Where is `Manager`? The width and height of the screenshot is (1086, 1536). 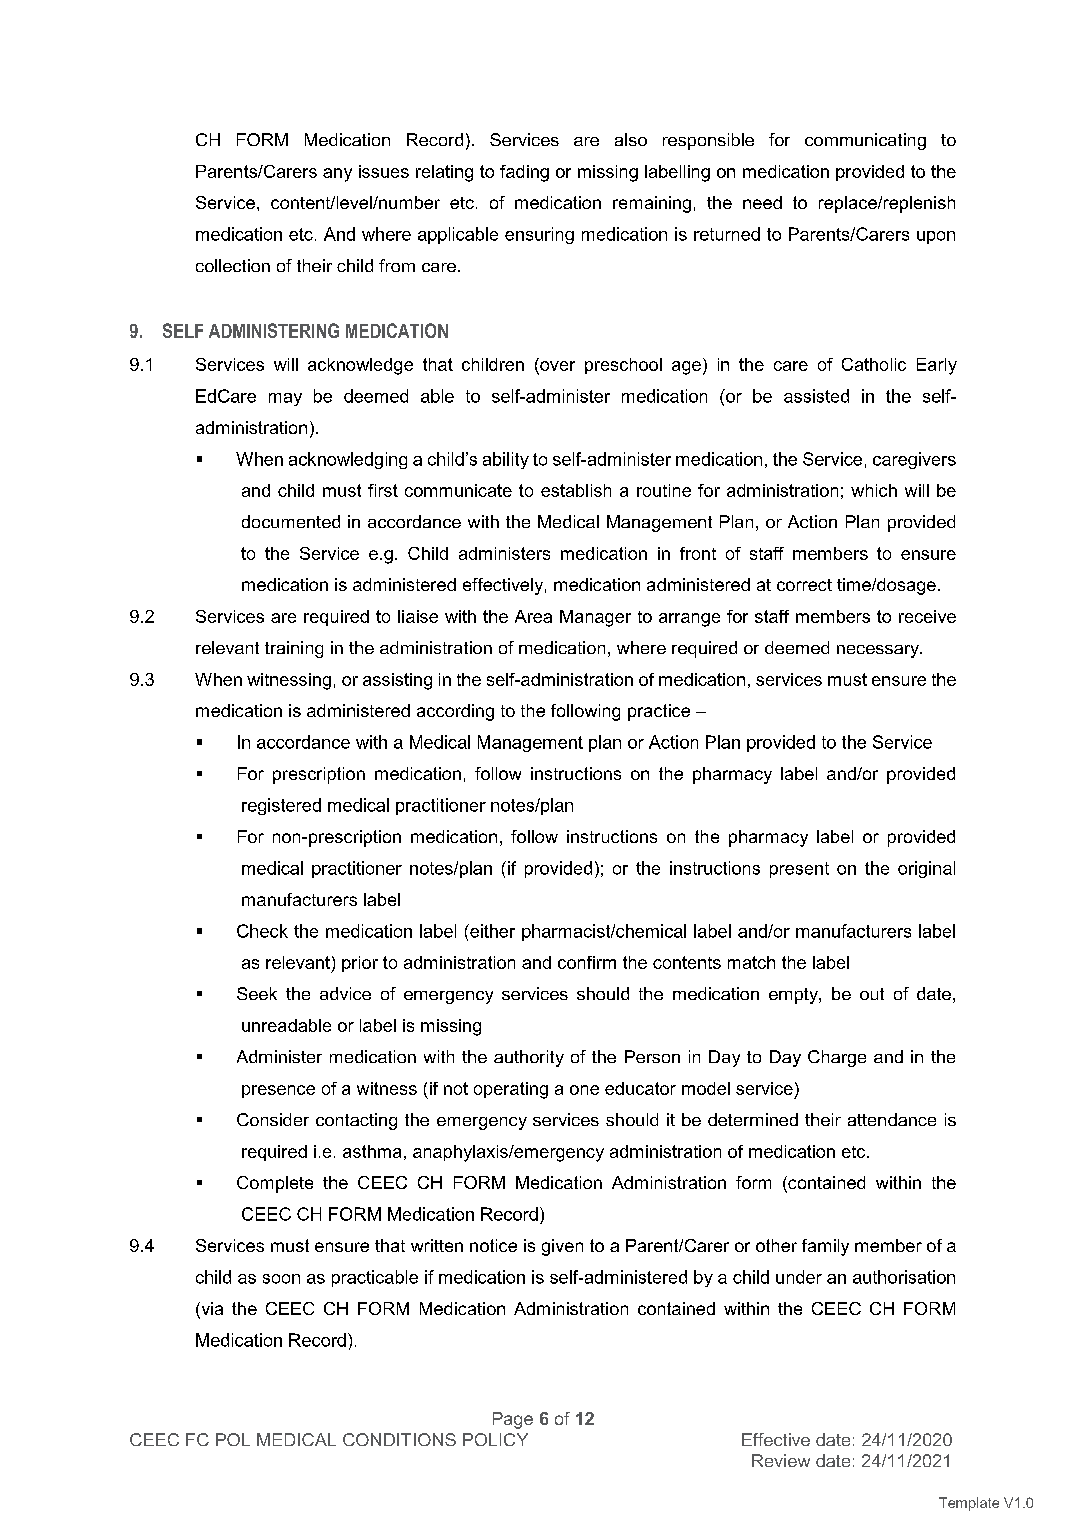 Manager is located at coordinates (595, 618).
